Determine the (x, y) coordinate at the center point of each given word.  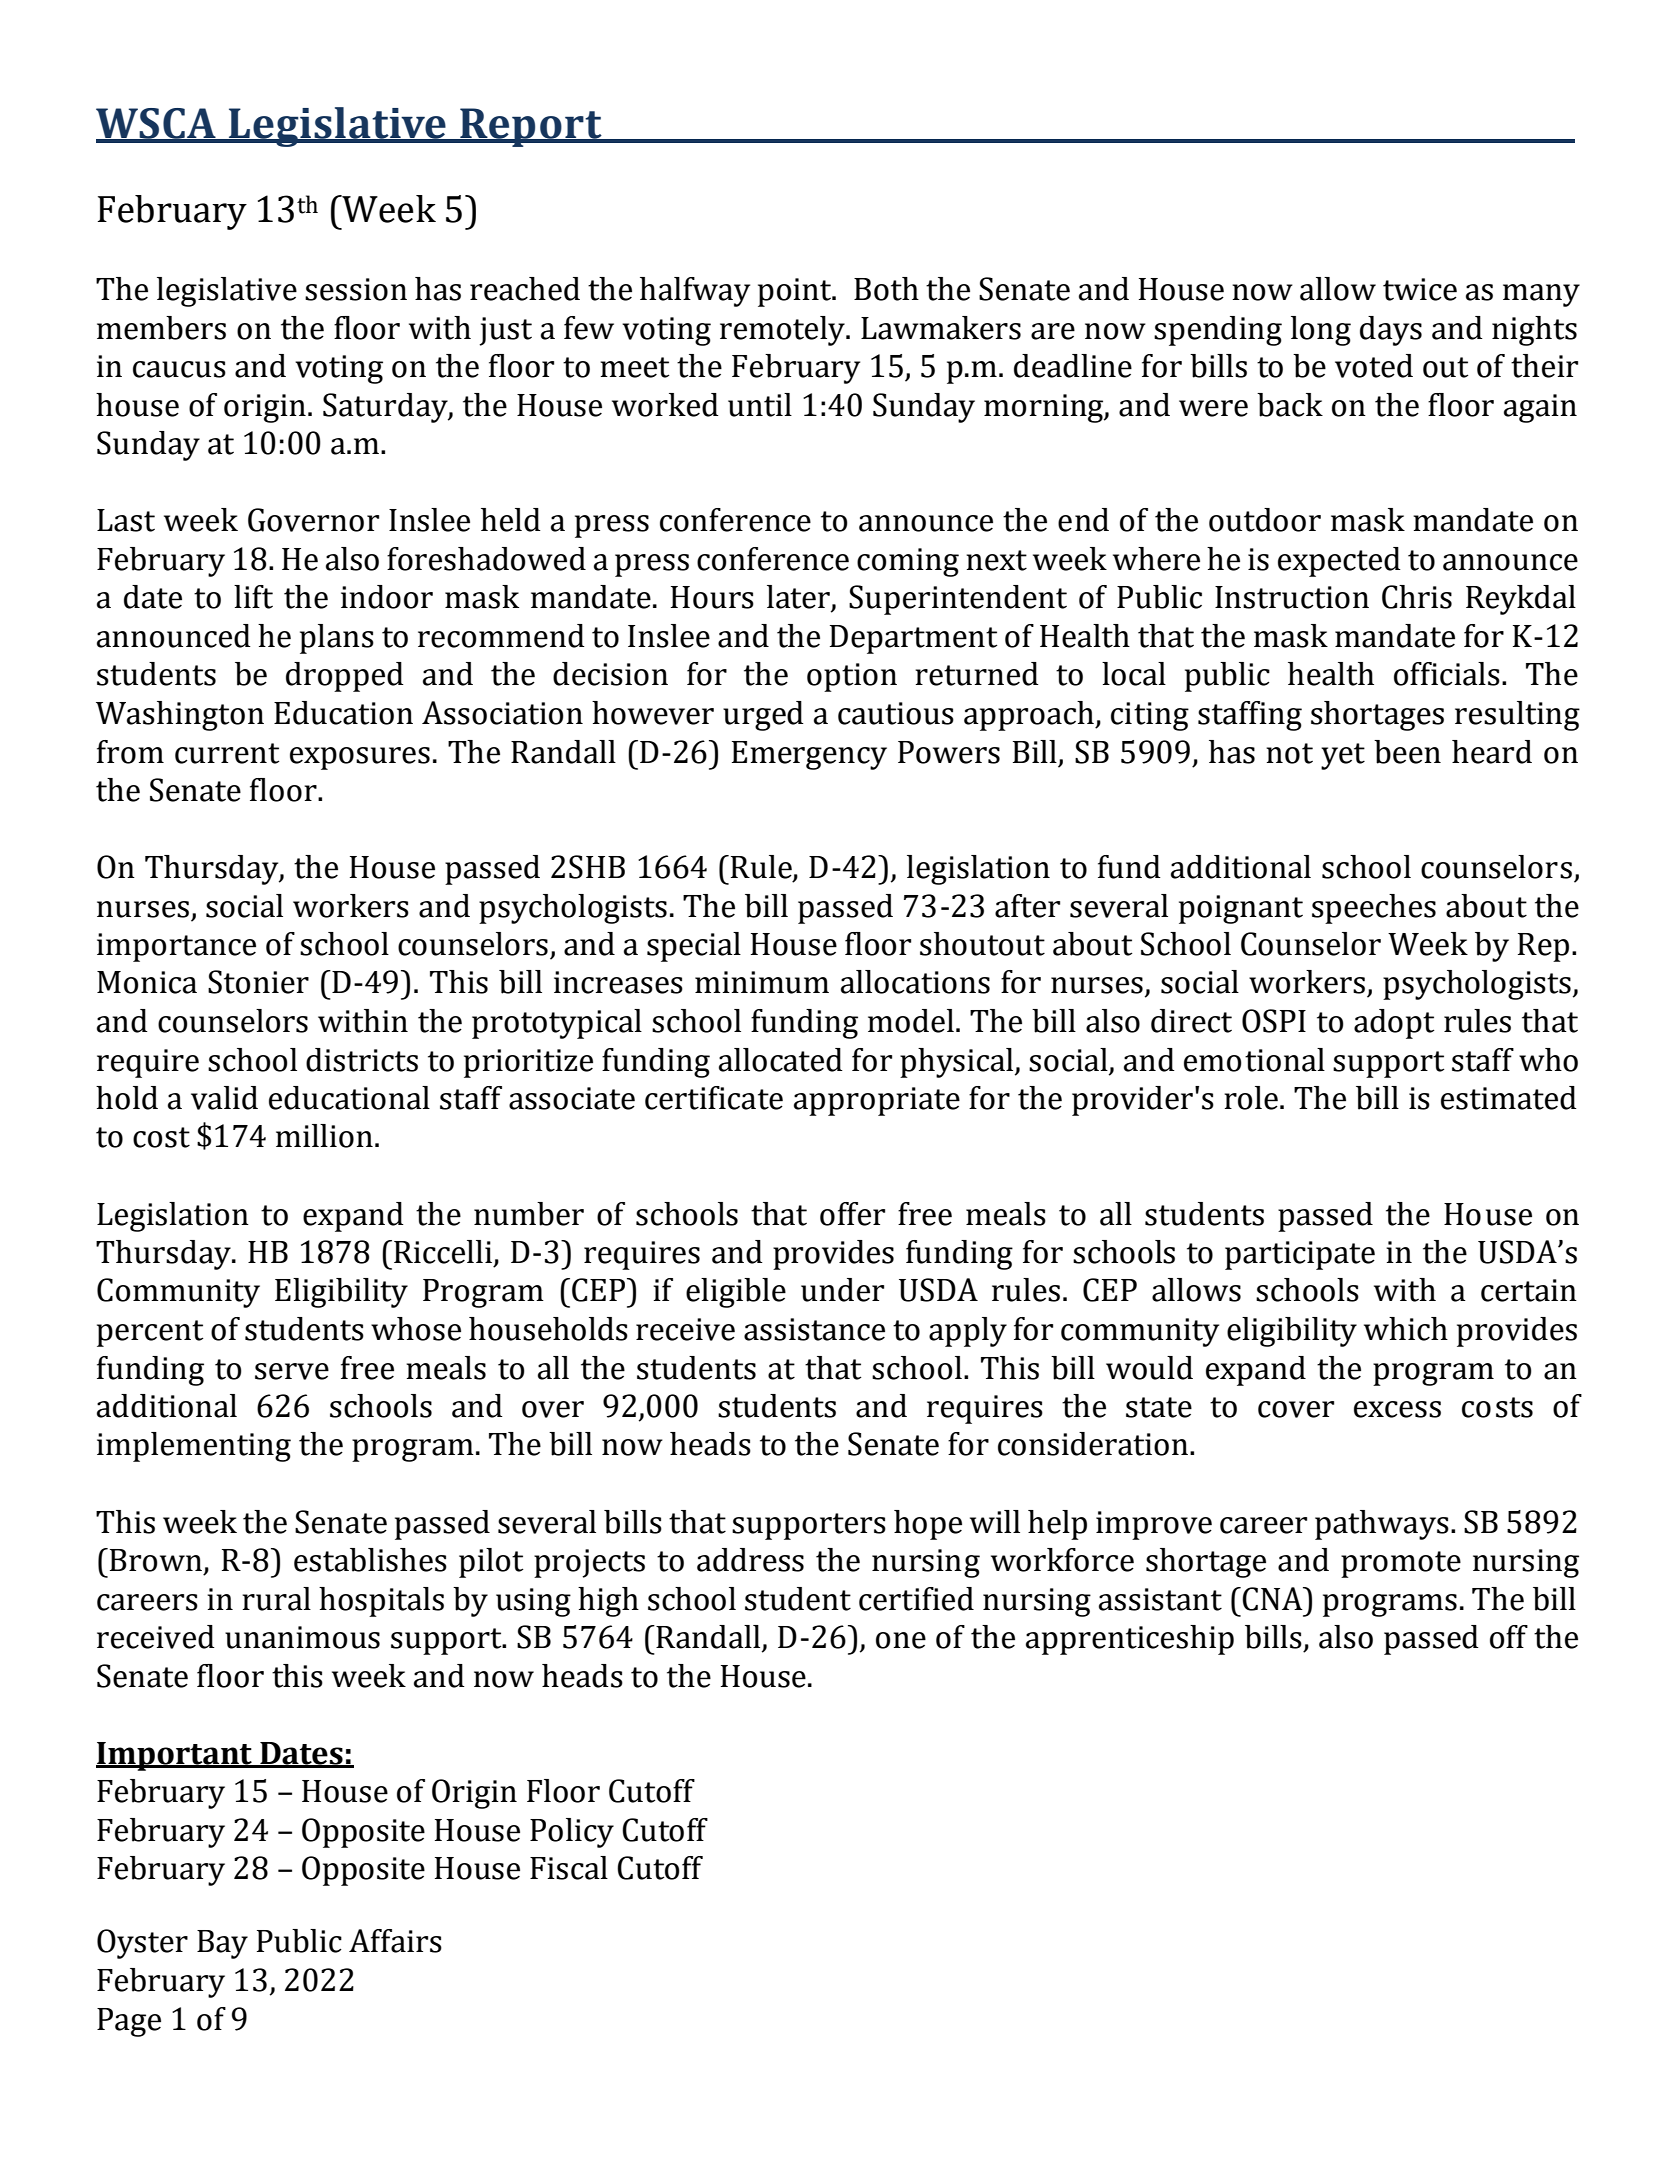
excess (1397, 1409)
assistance (814, 1329)
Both (886, 289)
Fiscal (569, 1868)
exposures (360, 758)
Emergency (809, 755)
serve (292, 1371)
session (356, 289)
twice (1420, 289)
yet (1343, 756)
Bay (222, 1944)
